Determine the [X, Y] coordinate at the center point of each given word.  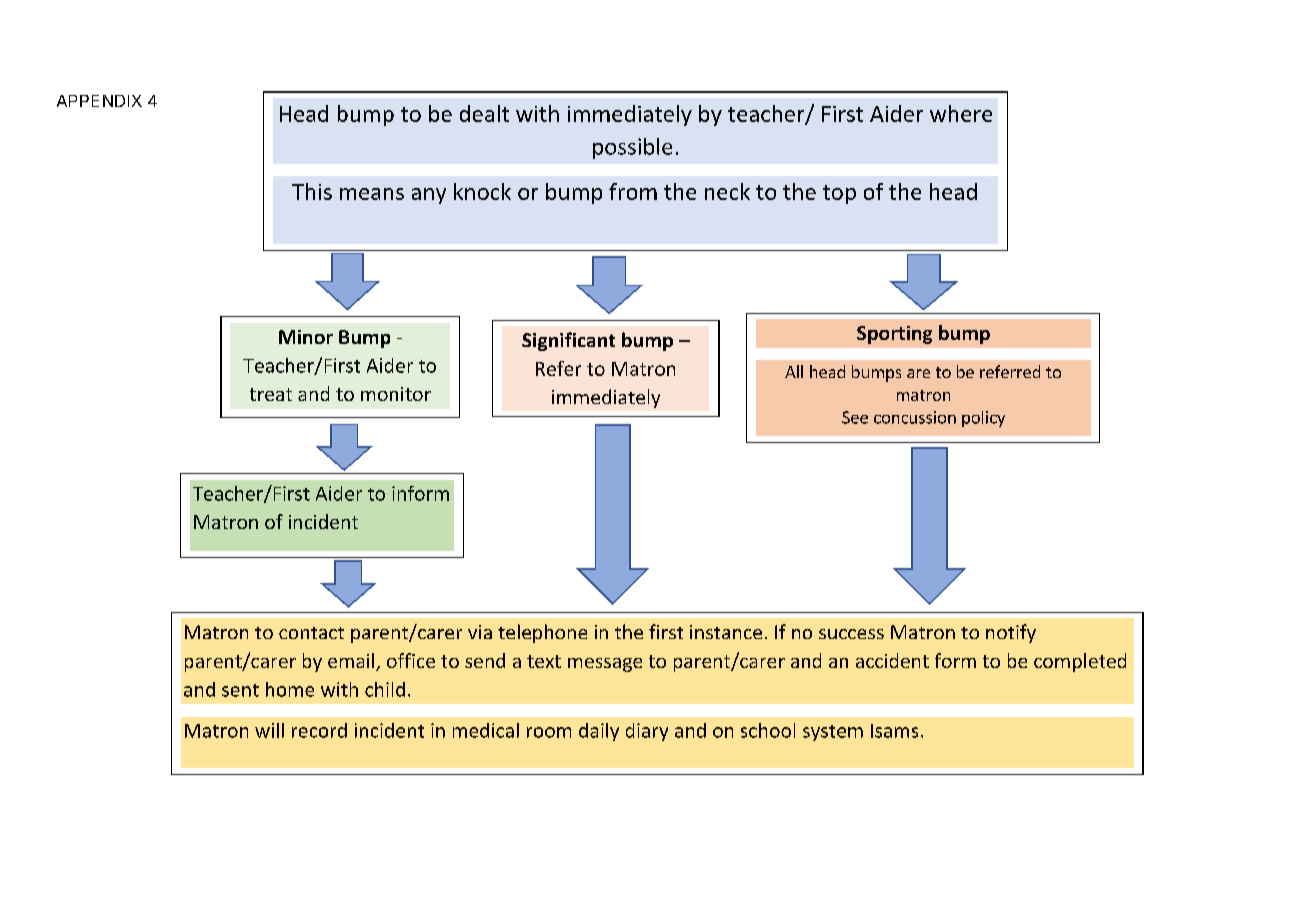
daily [599, 732]
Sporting [894, 335]
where [961, 113]
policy [983, 419]
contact [311, 633]
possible [632, 148]
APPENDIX [99, 101]
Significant [568, 341]
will [269, 730]
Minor [306, 337]
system [833, 733]
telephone [542, 633]
